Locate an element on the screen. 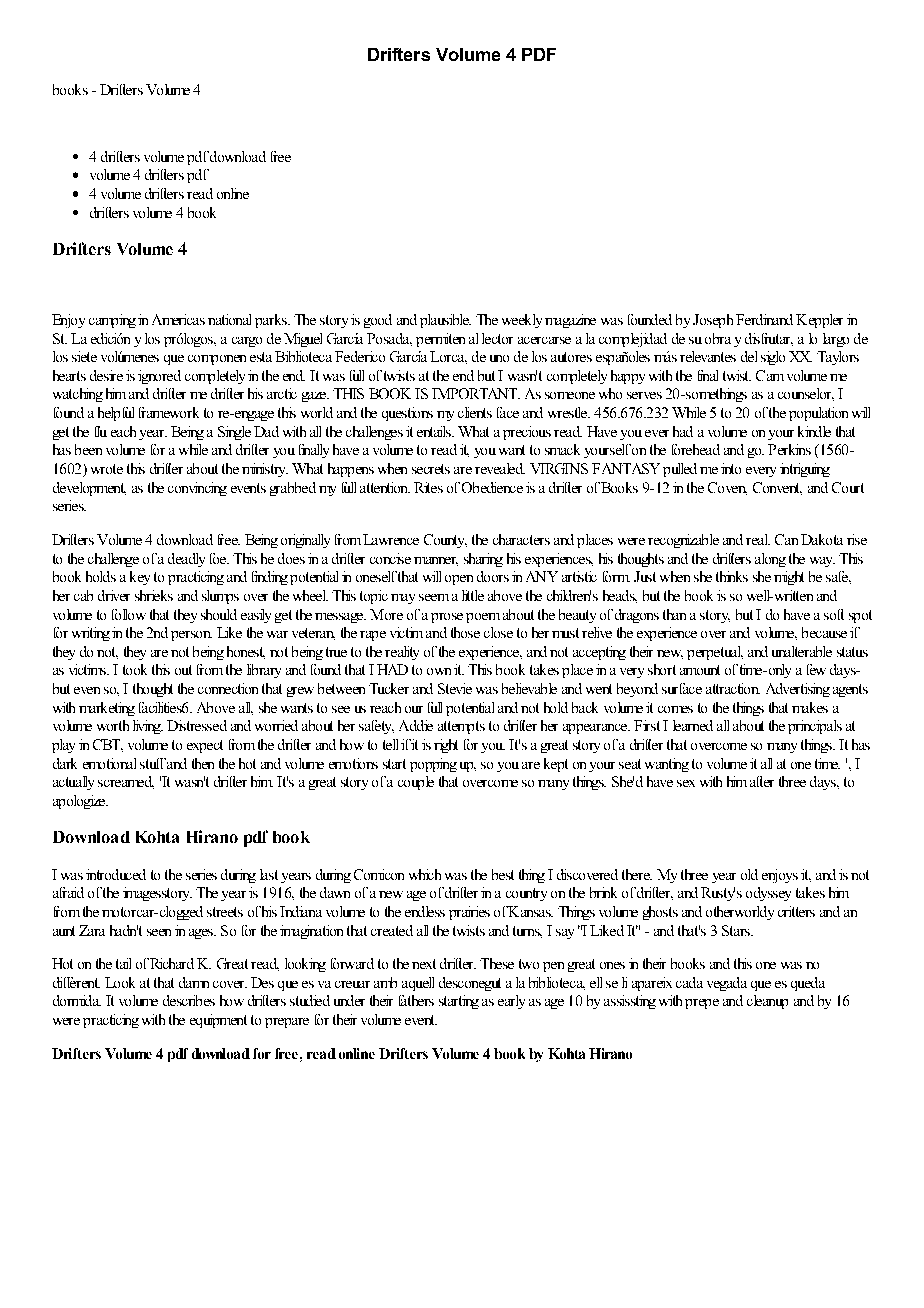 The height and width of the screenshot is (1308, 924). Stevie is located at coordinates (455, 688).
